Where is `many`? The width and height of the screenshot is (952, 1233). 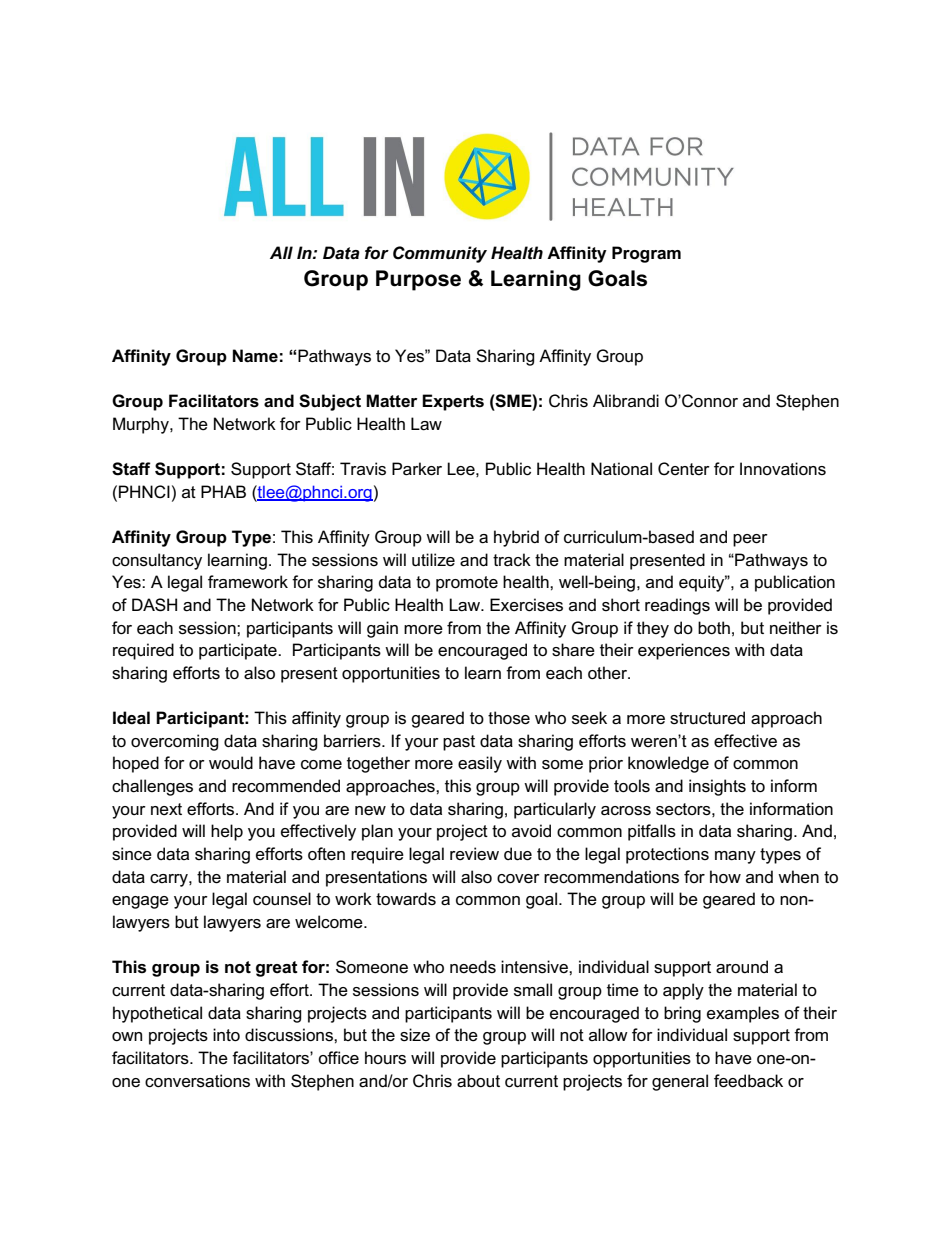 many is located at coordinates (735, 857).
